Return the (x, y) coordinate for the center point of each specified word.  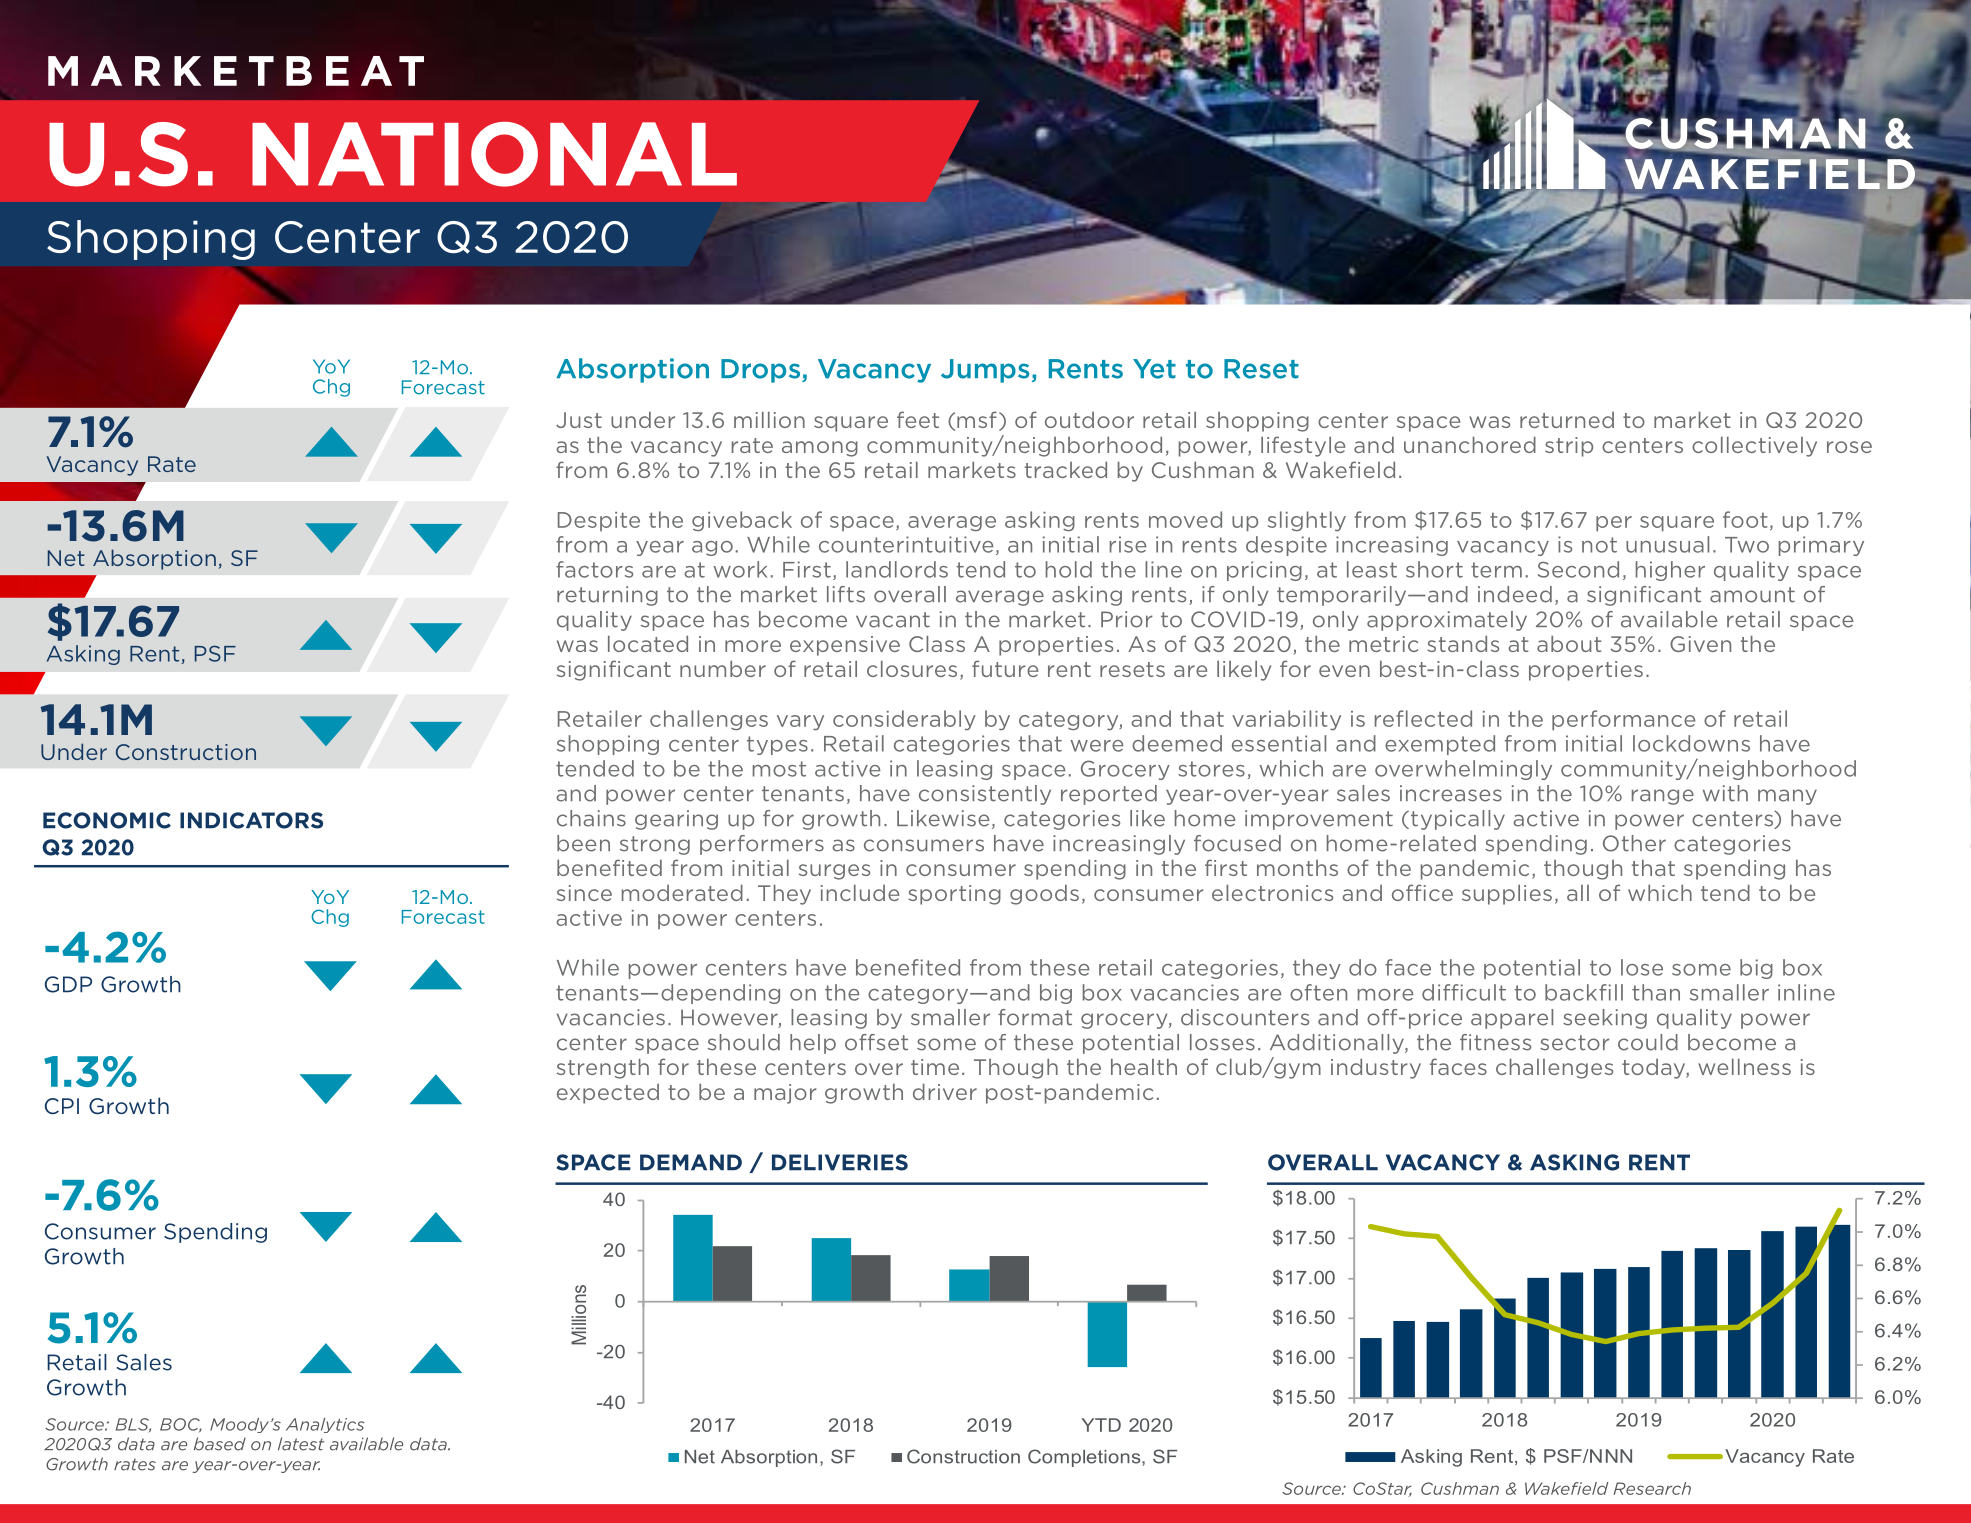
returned (1567, 420)
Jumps (985, 371)
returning (607, 596)
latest (301, 1444)
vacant (893, 620)
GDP (68, 984)
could (1648, 1042)
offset (876, 1042)
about (1569, 643)
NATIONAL (494, 154)
